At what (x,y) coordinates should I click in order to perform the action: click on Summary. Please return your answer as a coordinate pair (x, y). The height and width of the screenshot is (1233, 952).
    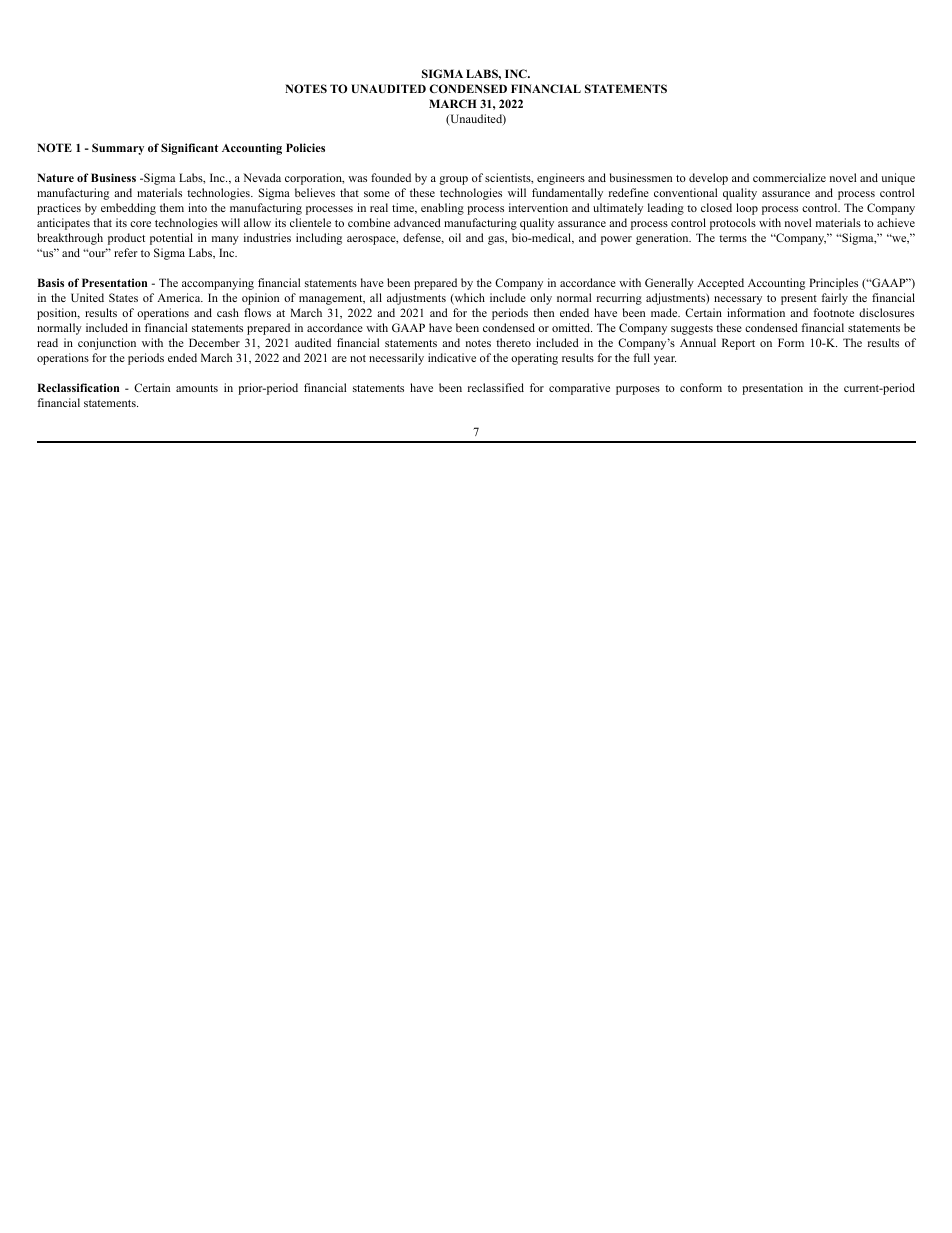
    Looking at the image, I should click on (118, 149).
